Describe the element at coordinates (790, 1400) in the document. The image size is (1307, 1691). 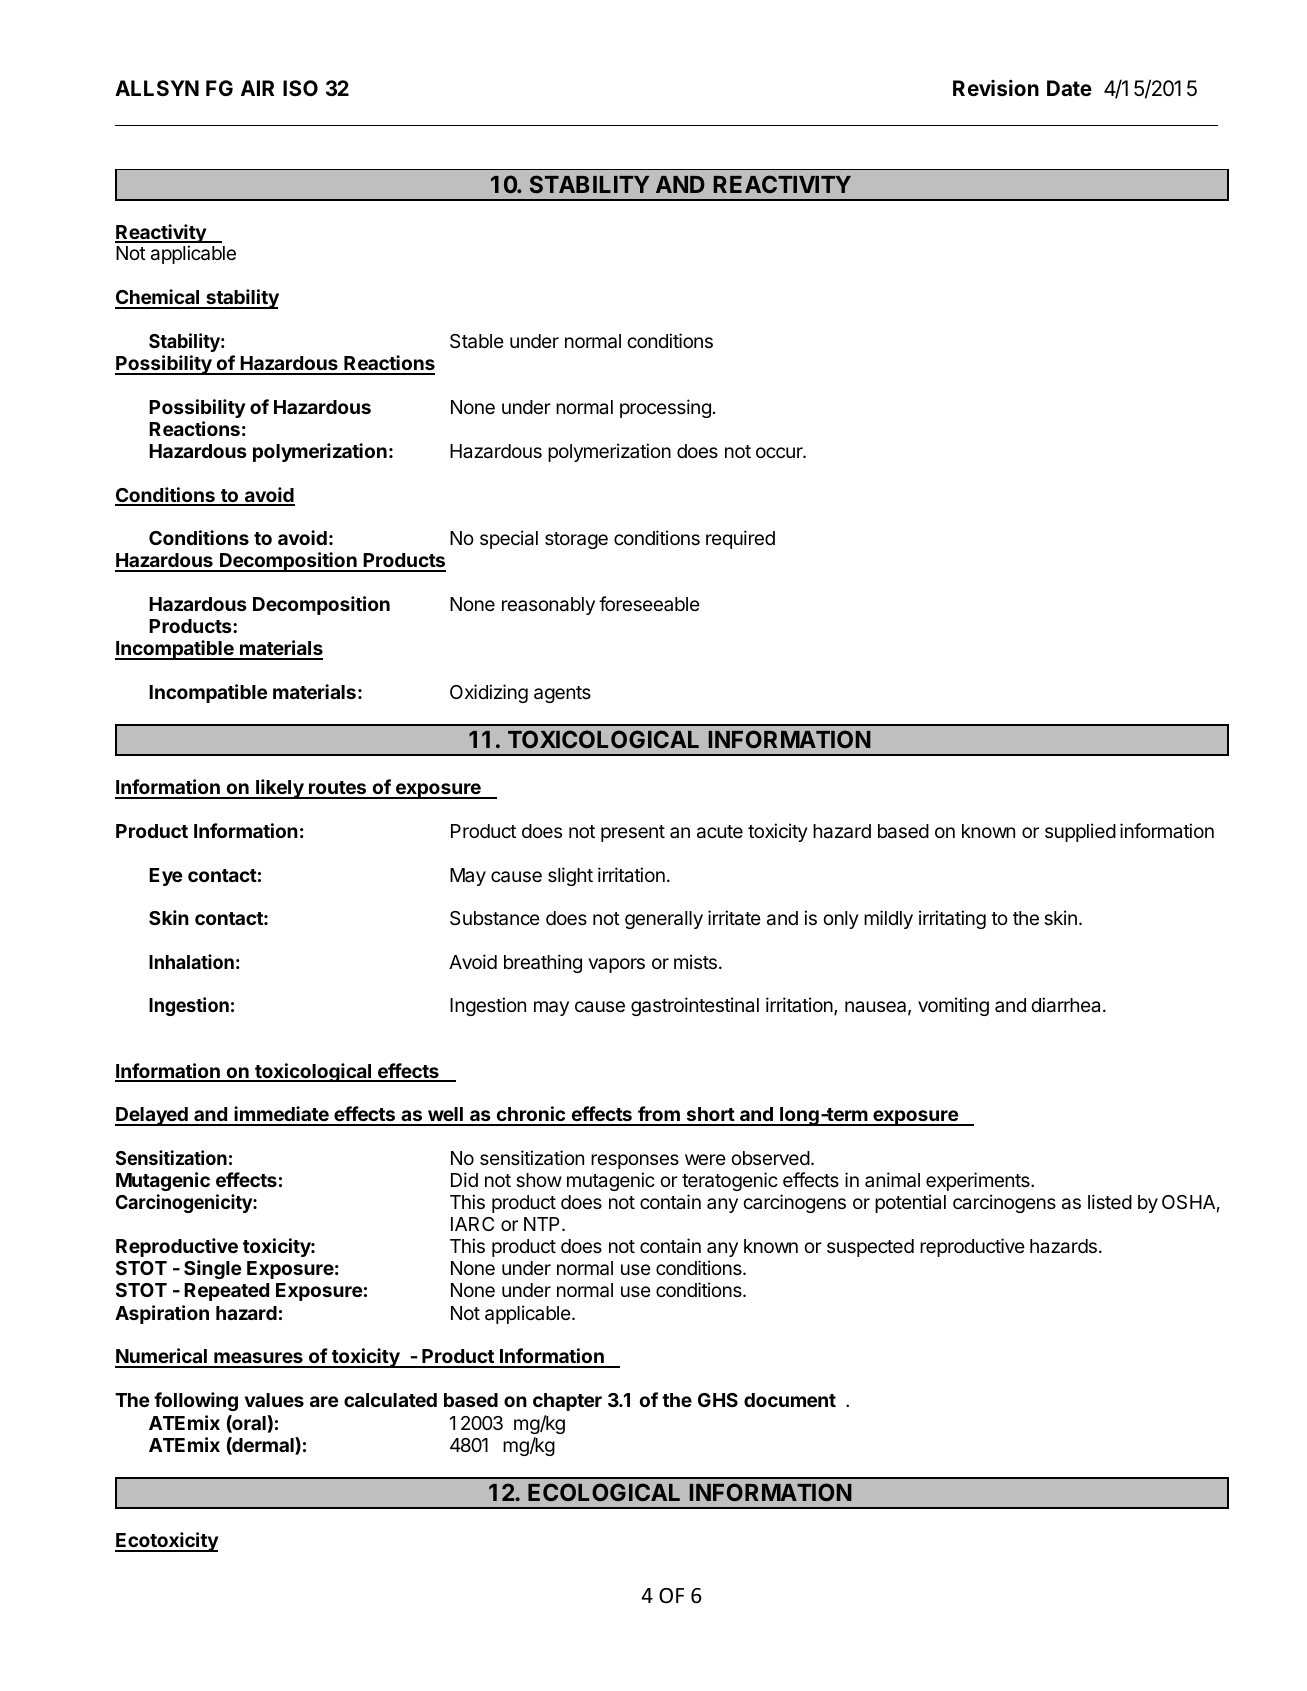
I see `document` at that location.
